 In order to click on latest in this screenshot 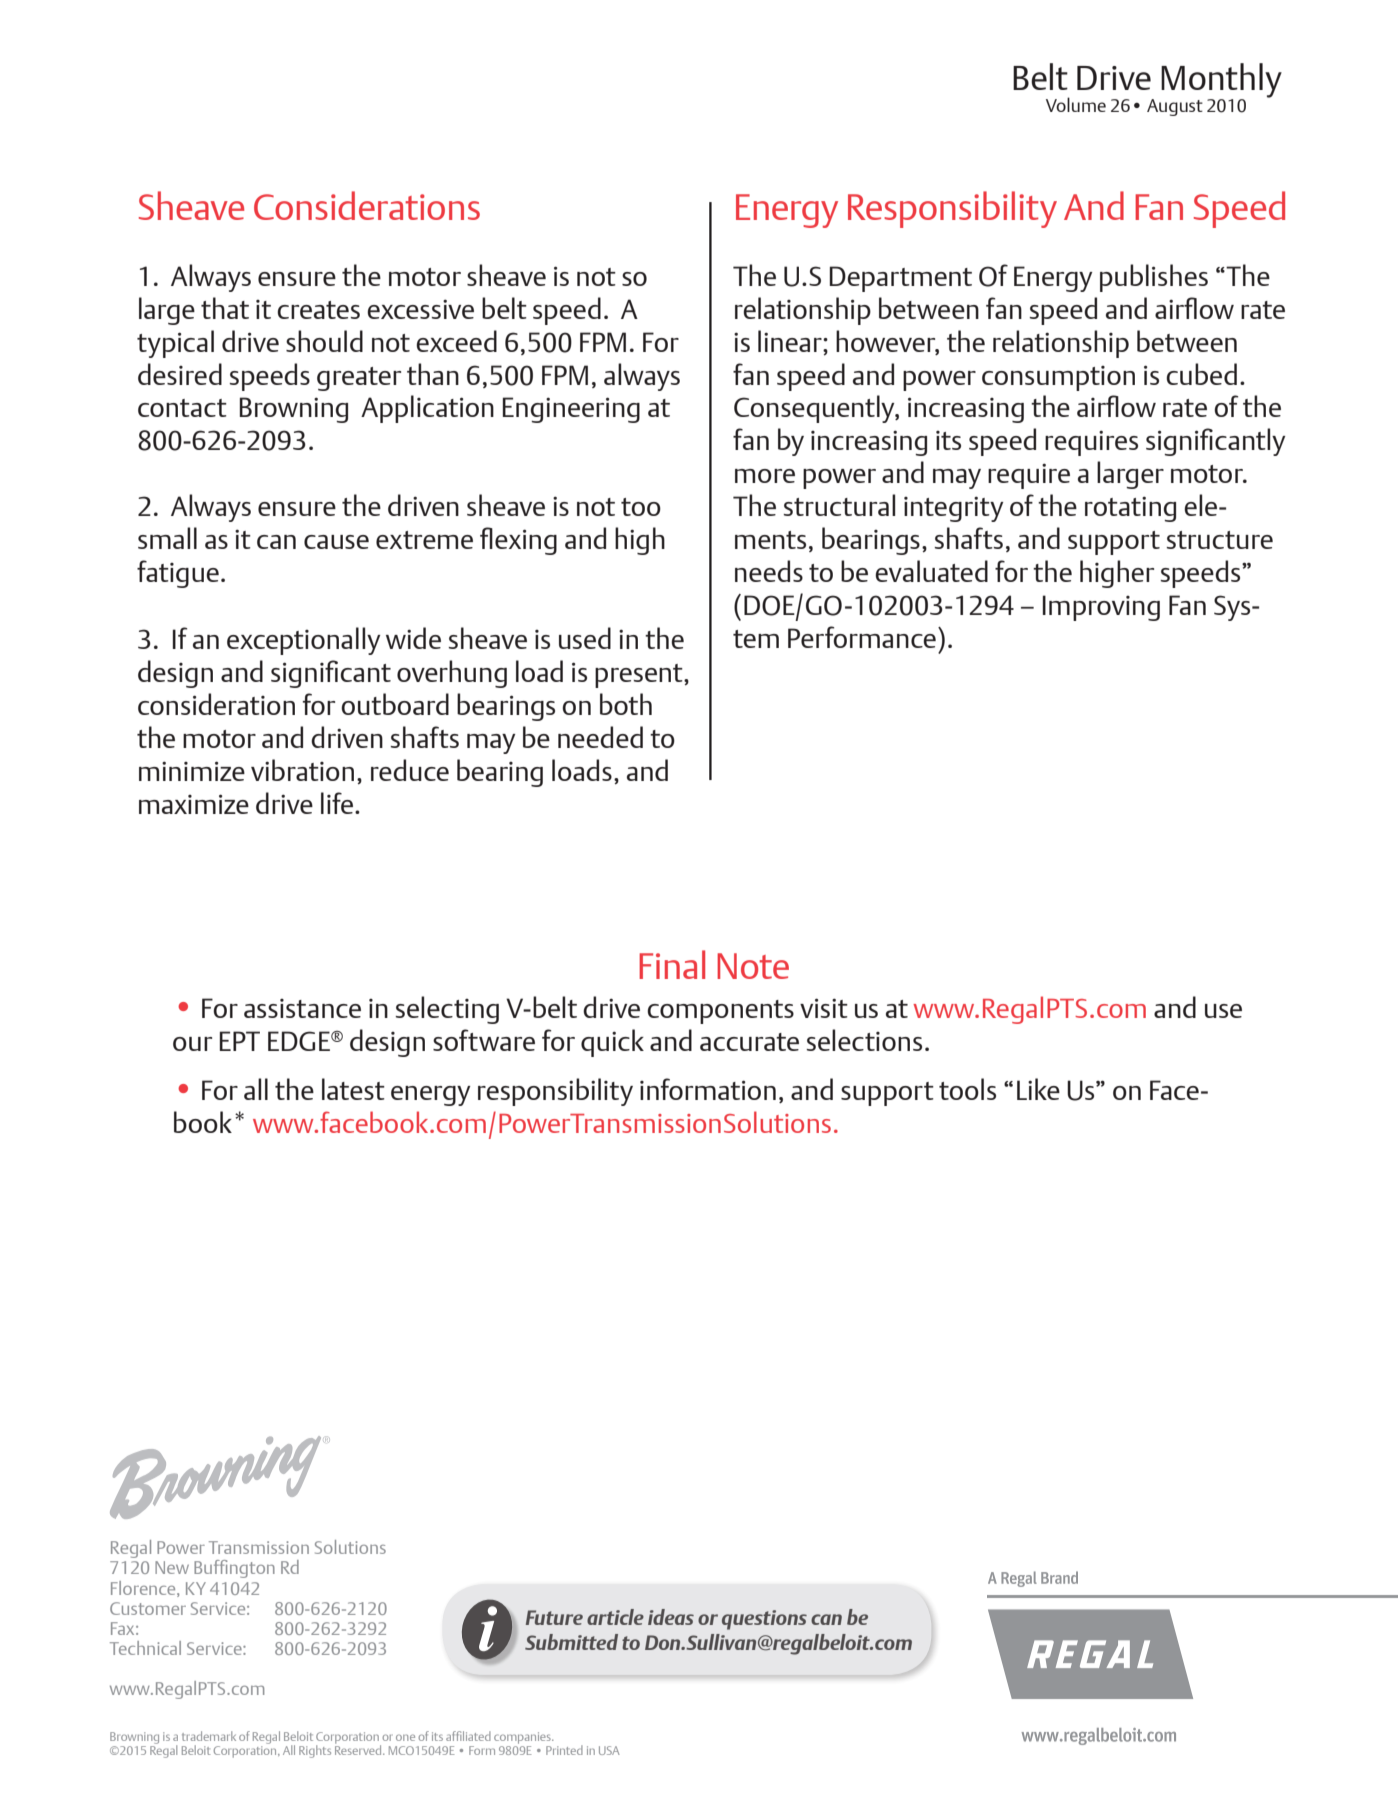, I will do `click(353, 1089)`.
